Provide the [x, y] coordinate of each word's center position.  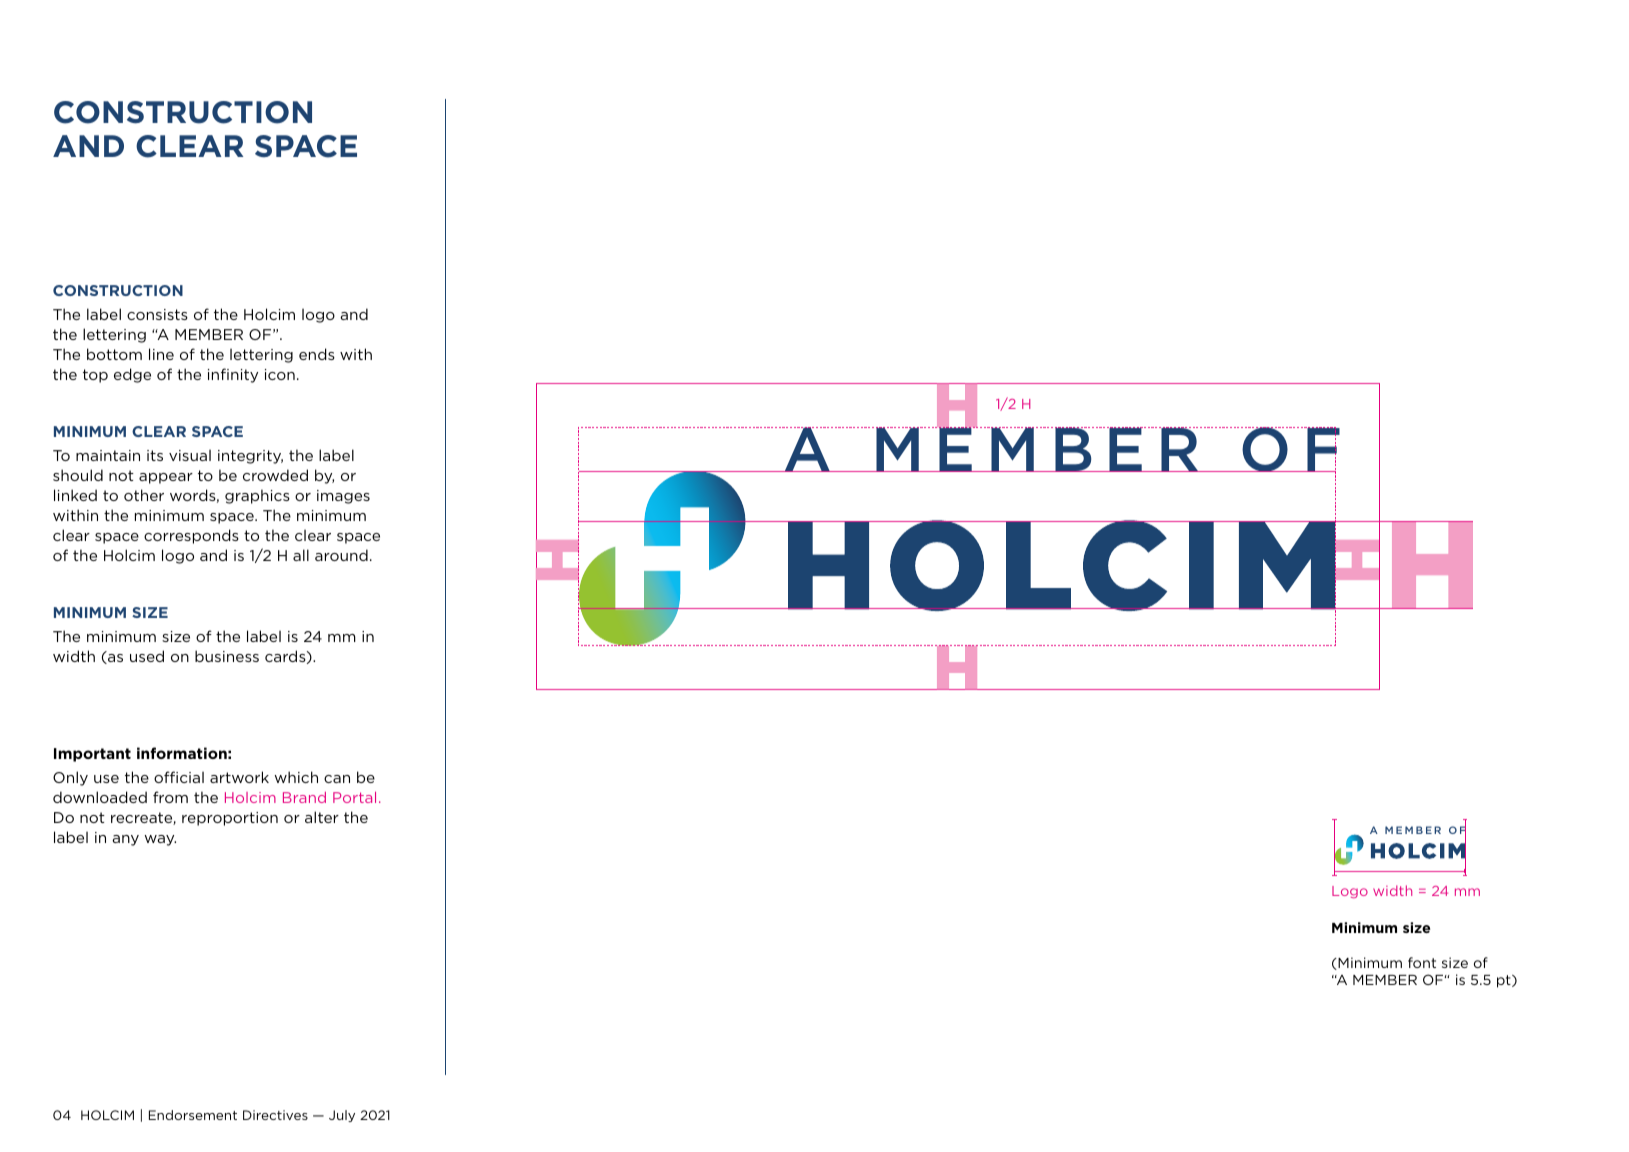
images [343, 497]
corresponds [191, 536]
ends [317, 354]
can [337, 779]
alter [322, 817]
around [341, 555]
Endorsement [193, 1115]
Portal [354, 797]
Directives [275, 1115]
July [342, 1116]
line [161, 354]
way [160, 840]
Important [92, 755]
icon [280, 374]
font [1422, 962]
